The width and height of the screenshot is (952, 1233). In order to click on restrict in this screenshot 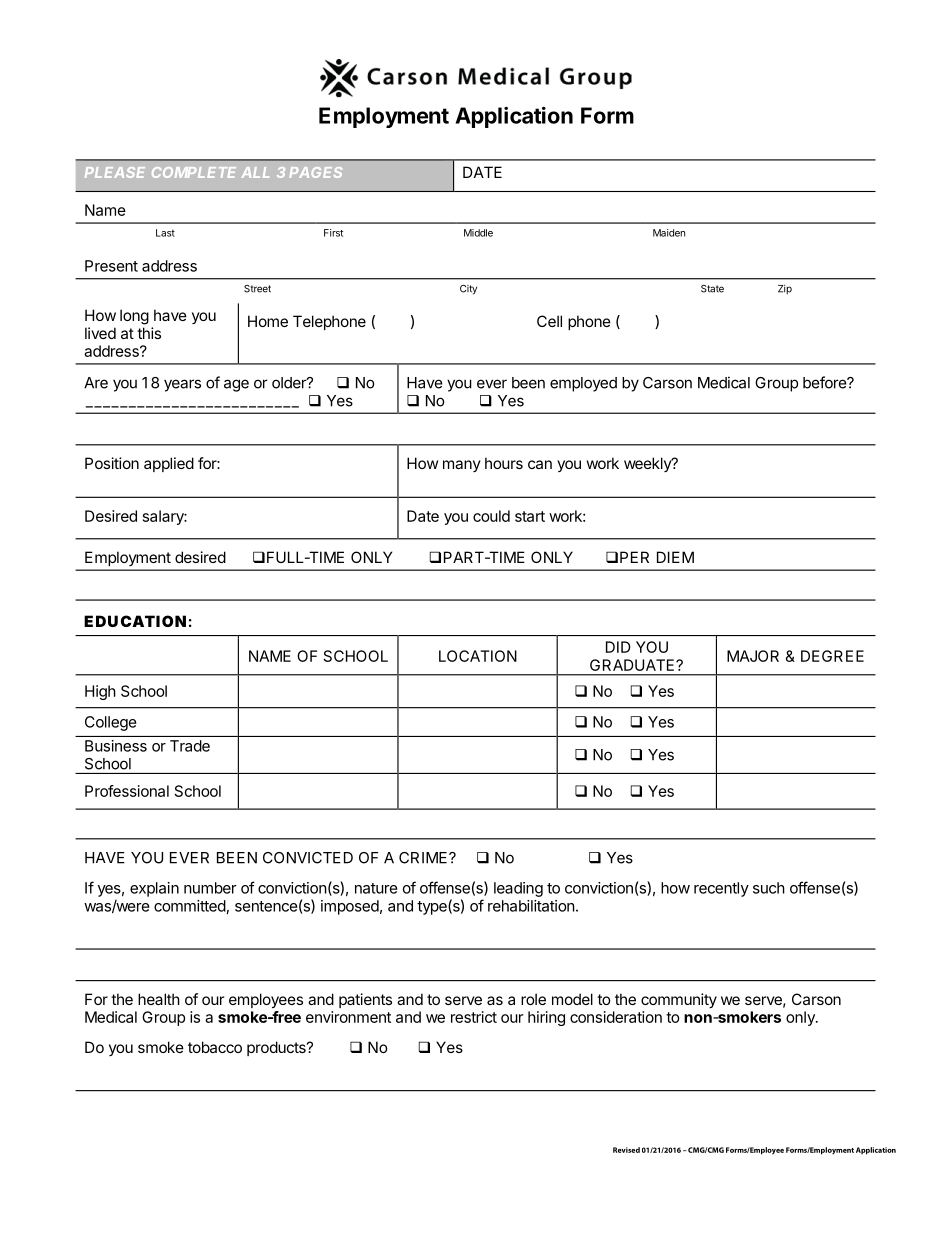, I will do `click(474, 1017)`.
